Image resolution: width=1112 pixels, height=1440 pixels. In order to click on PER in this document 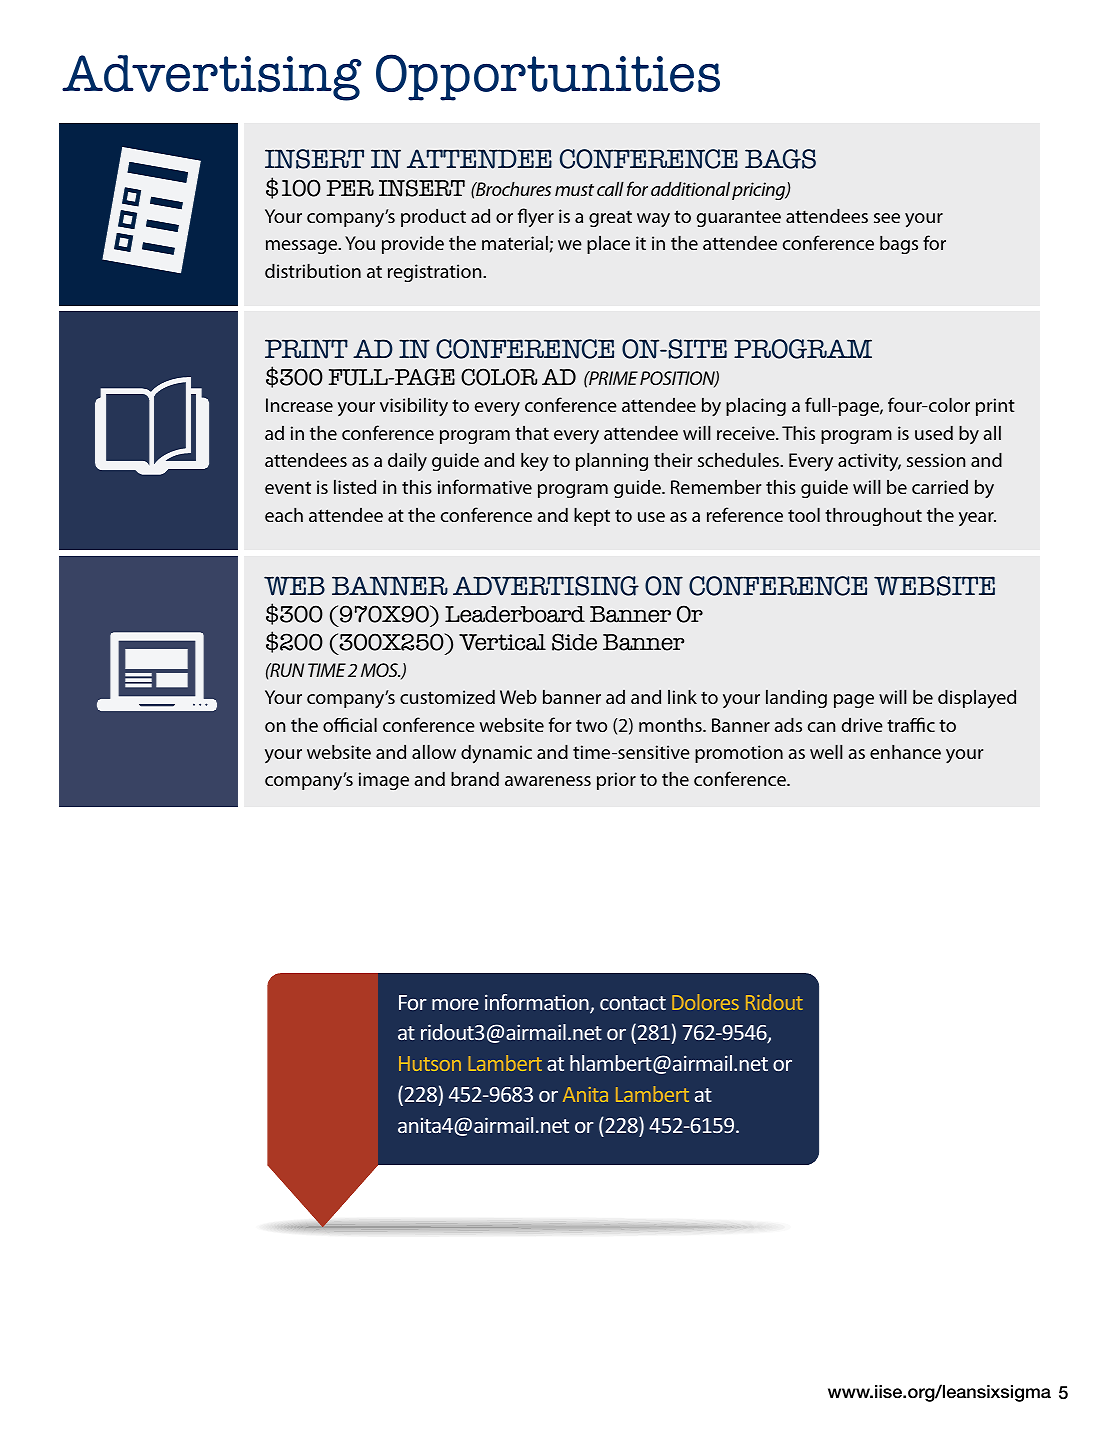, I will do `click(350, 188)`.
